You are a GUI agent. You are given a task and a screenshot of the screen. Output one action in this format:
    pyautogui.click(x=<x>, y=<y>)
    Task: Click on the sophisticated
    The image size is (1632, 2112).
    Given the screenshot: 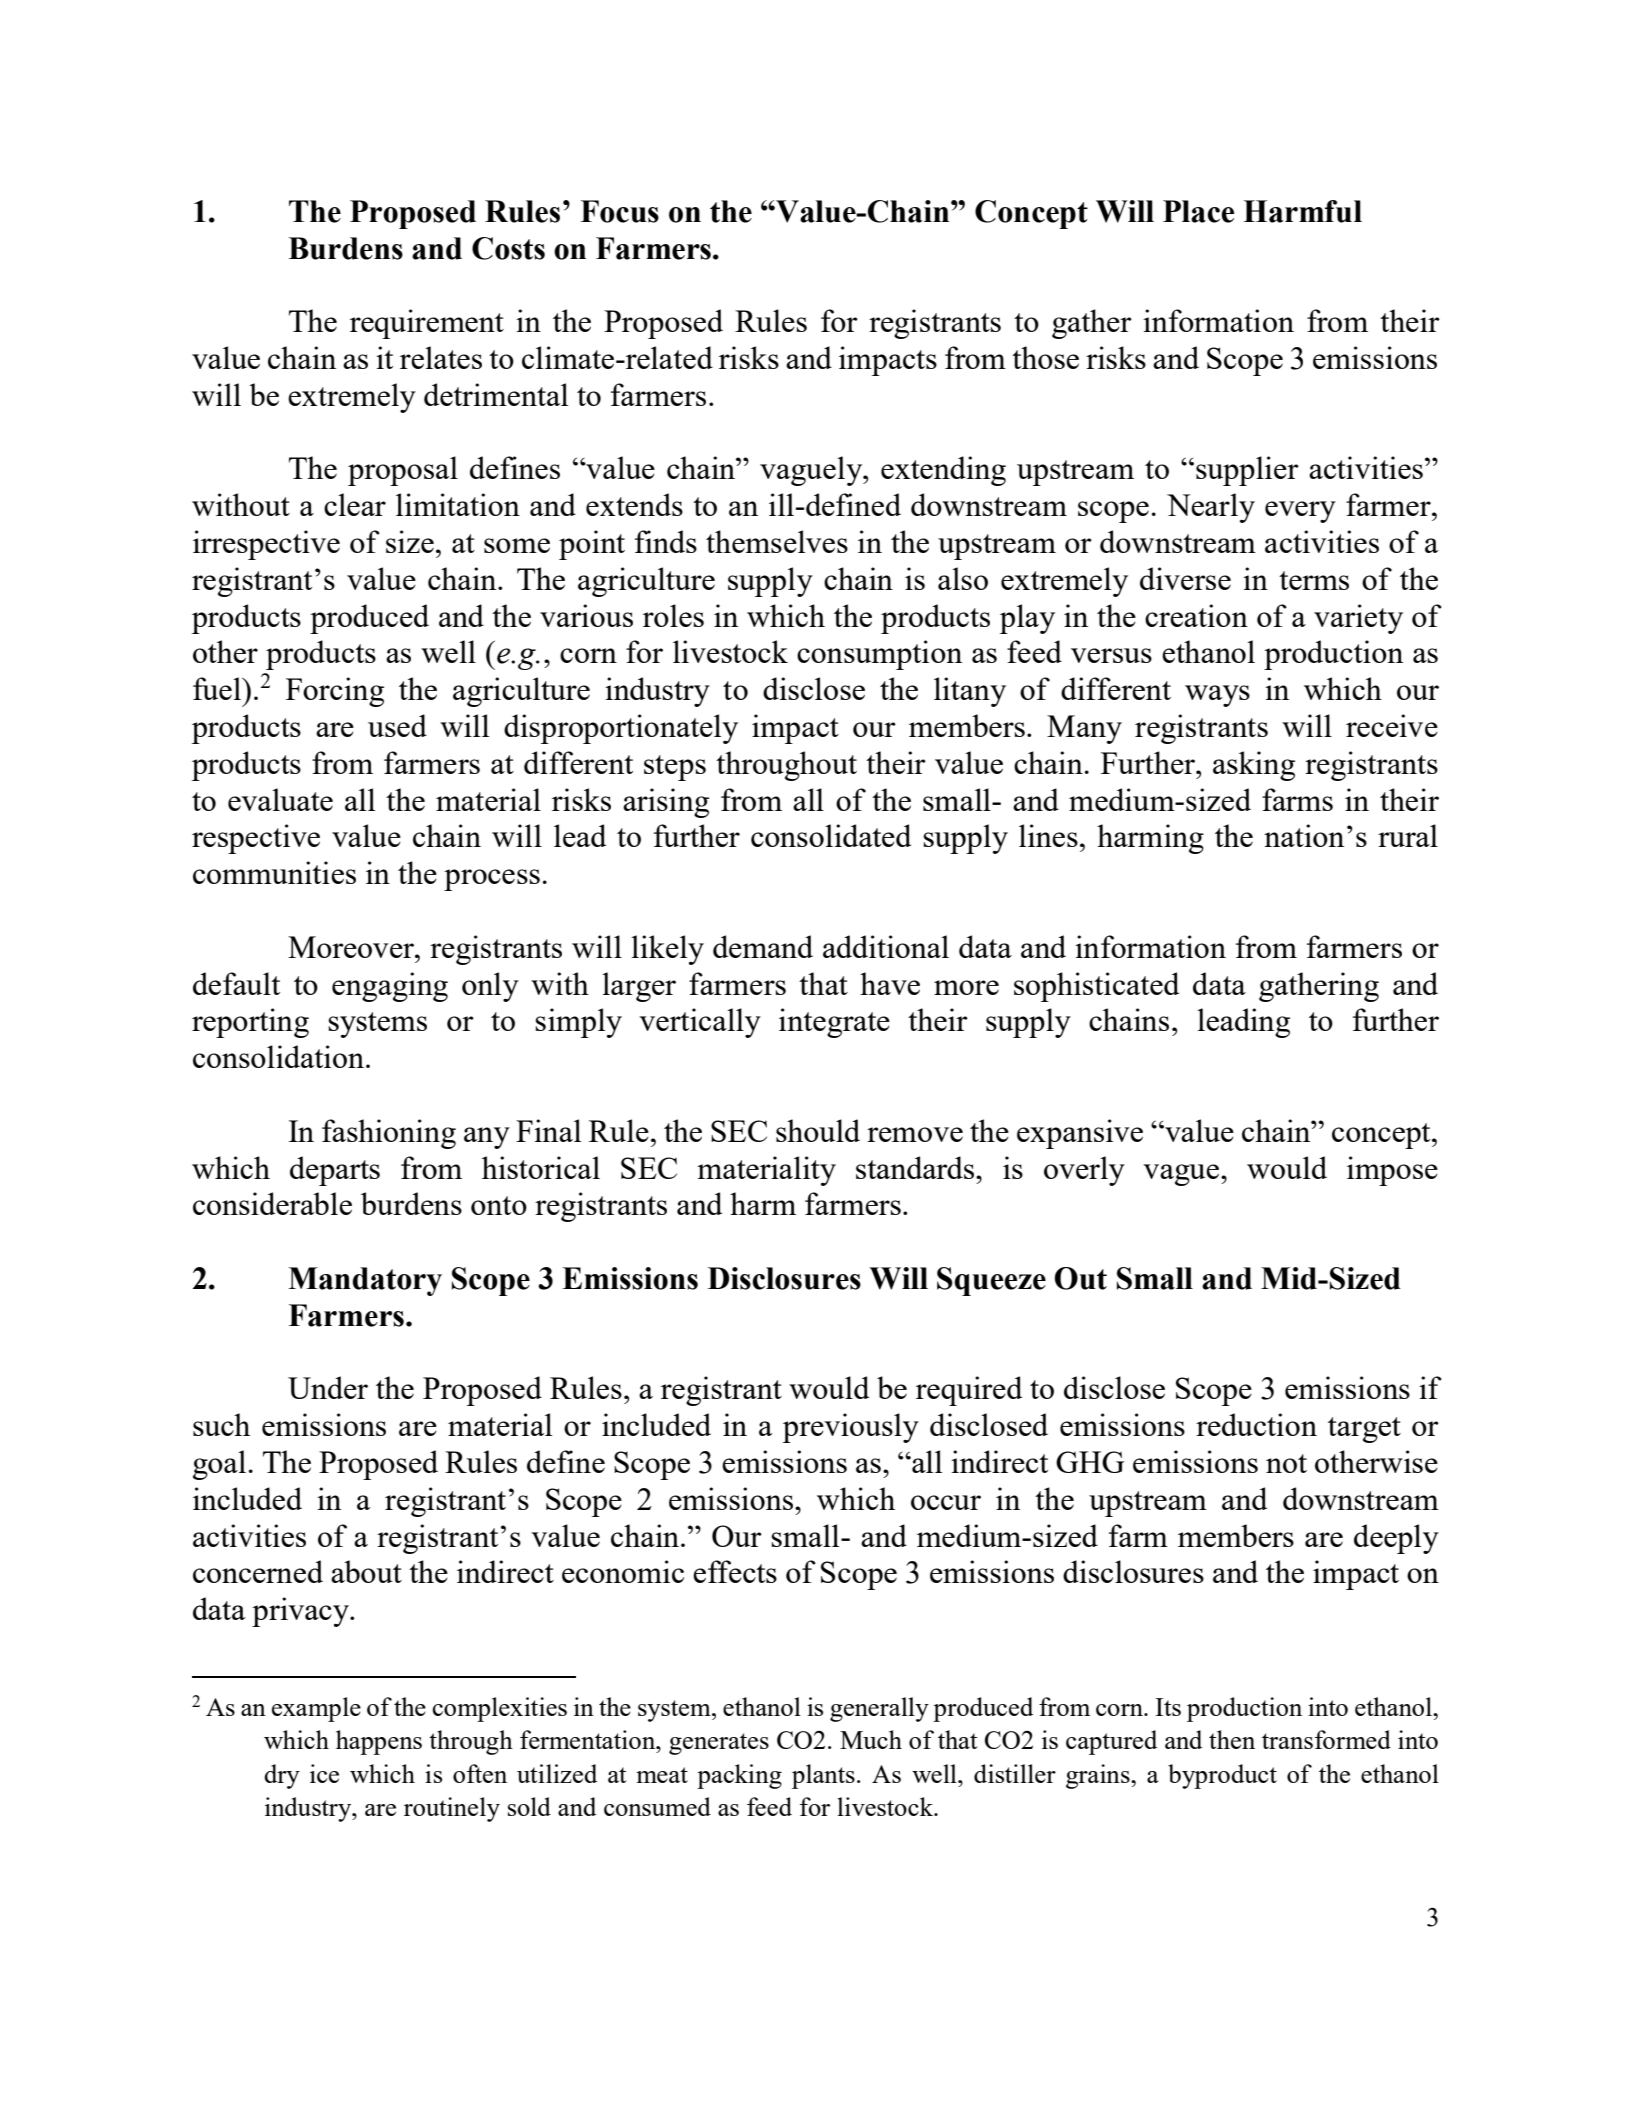 What is the action you would take?
    pyautogui.click(x=1096, y=987)
